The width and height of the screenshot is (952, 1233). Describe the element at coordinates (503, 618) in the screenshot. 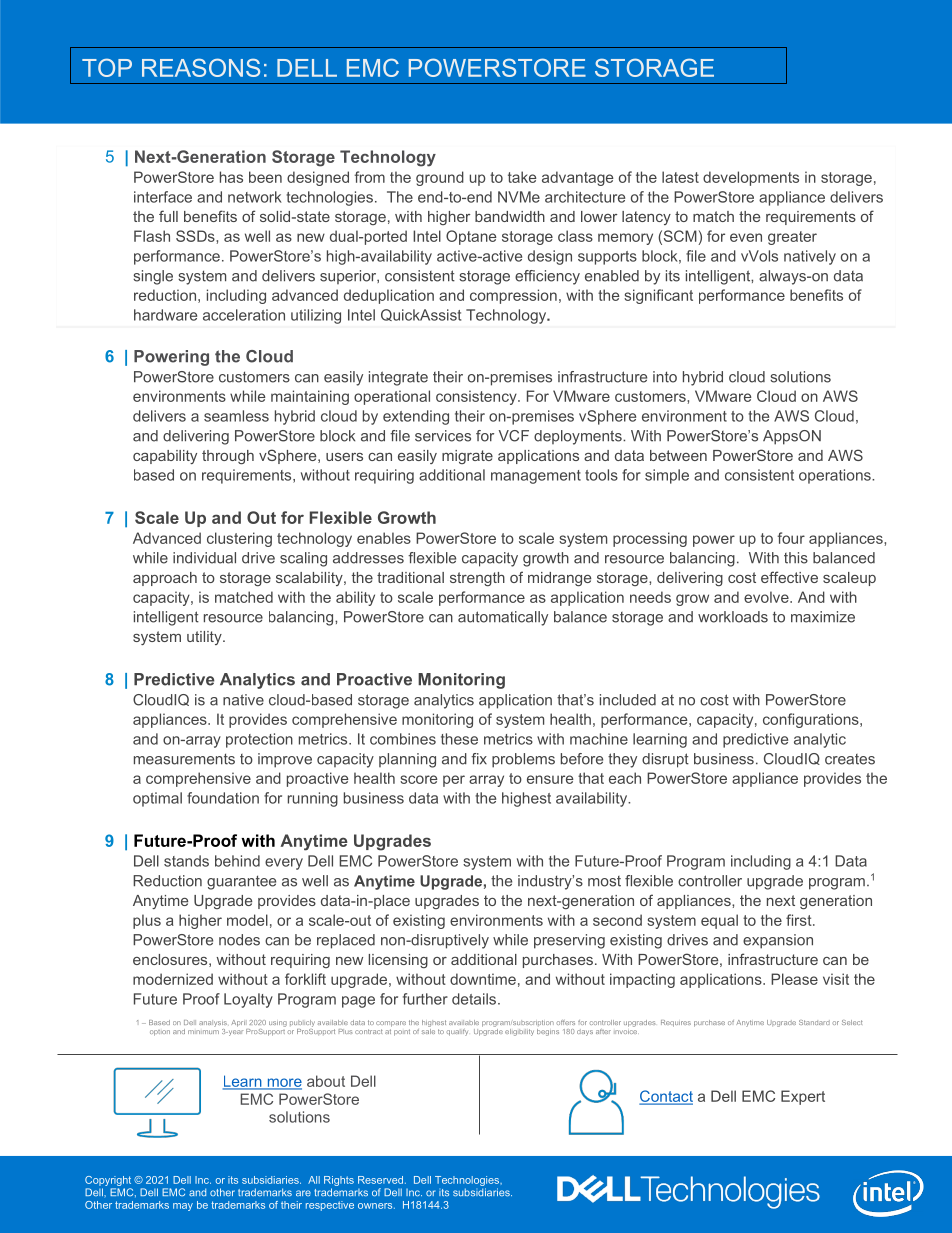

I see `automatically` at that location.
